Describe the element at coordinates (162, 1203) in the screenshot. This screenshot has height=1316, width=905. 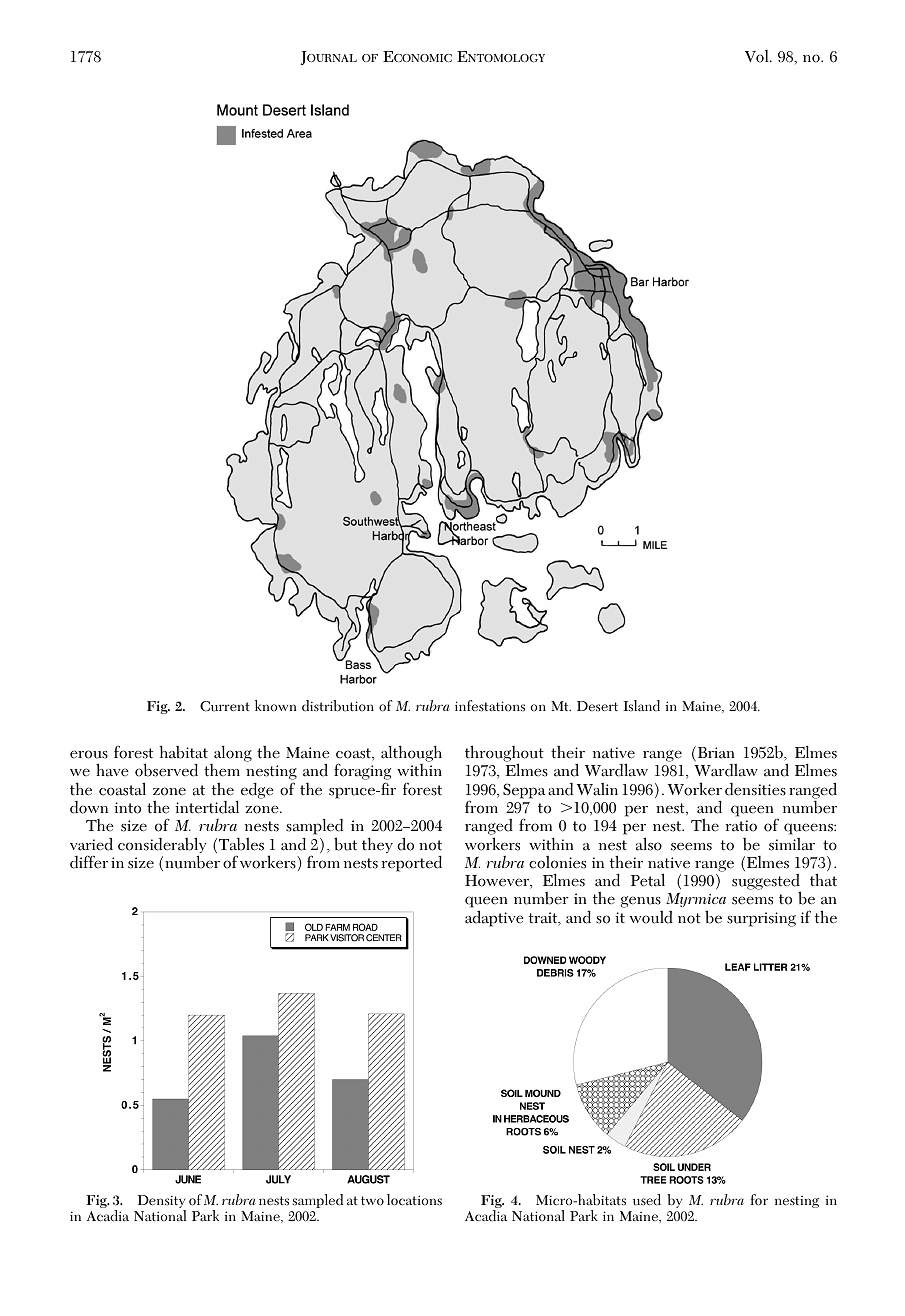
I see `Density` at that location.
